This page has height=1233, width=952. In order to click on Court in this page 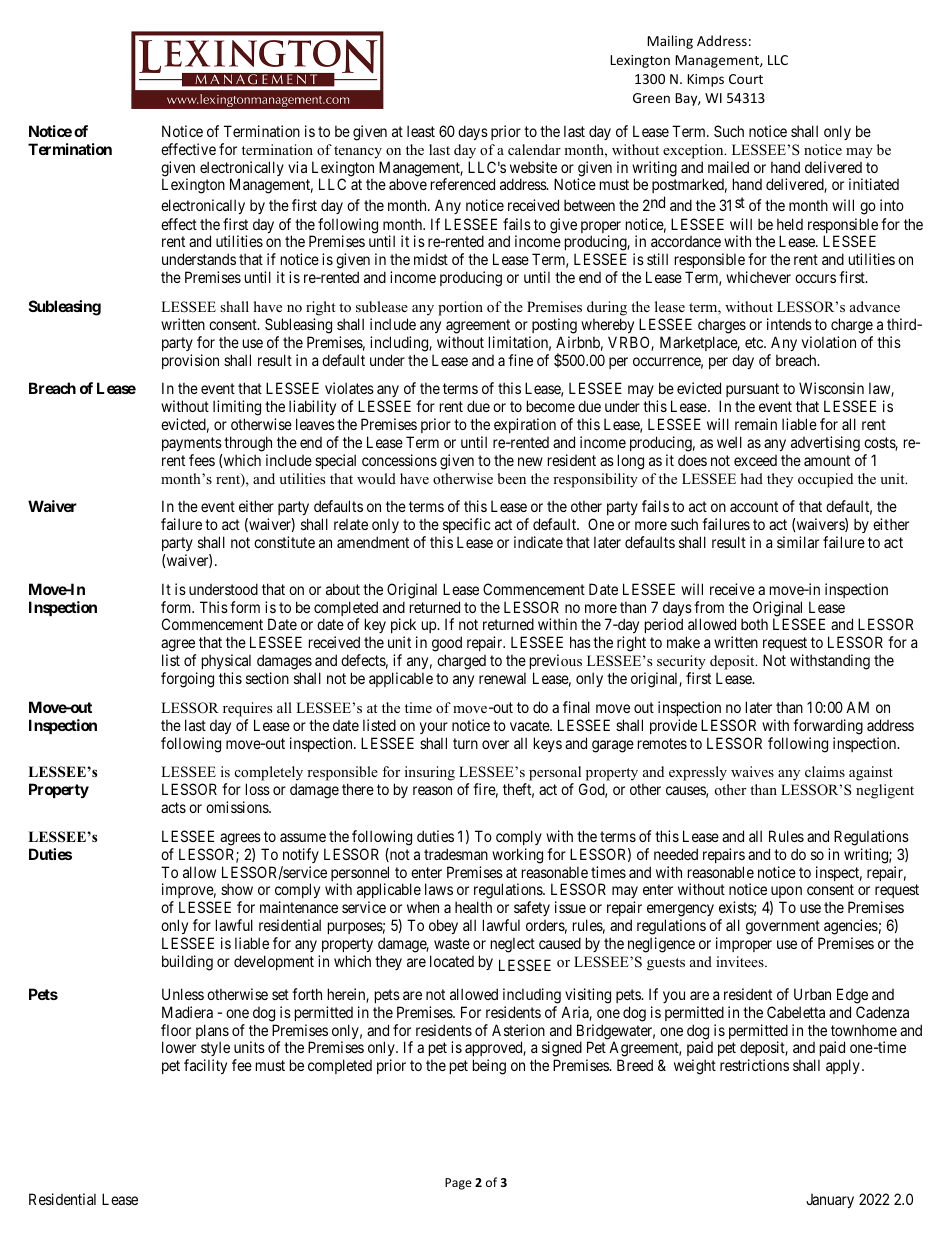, I will do `click(746, 79)`.
